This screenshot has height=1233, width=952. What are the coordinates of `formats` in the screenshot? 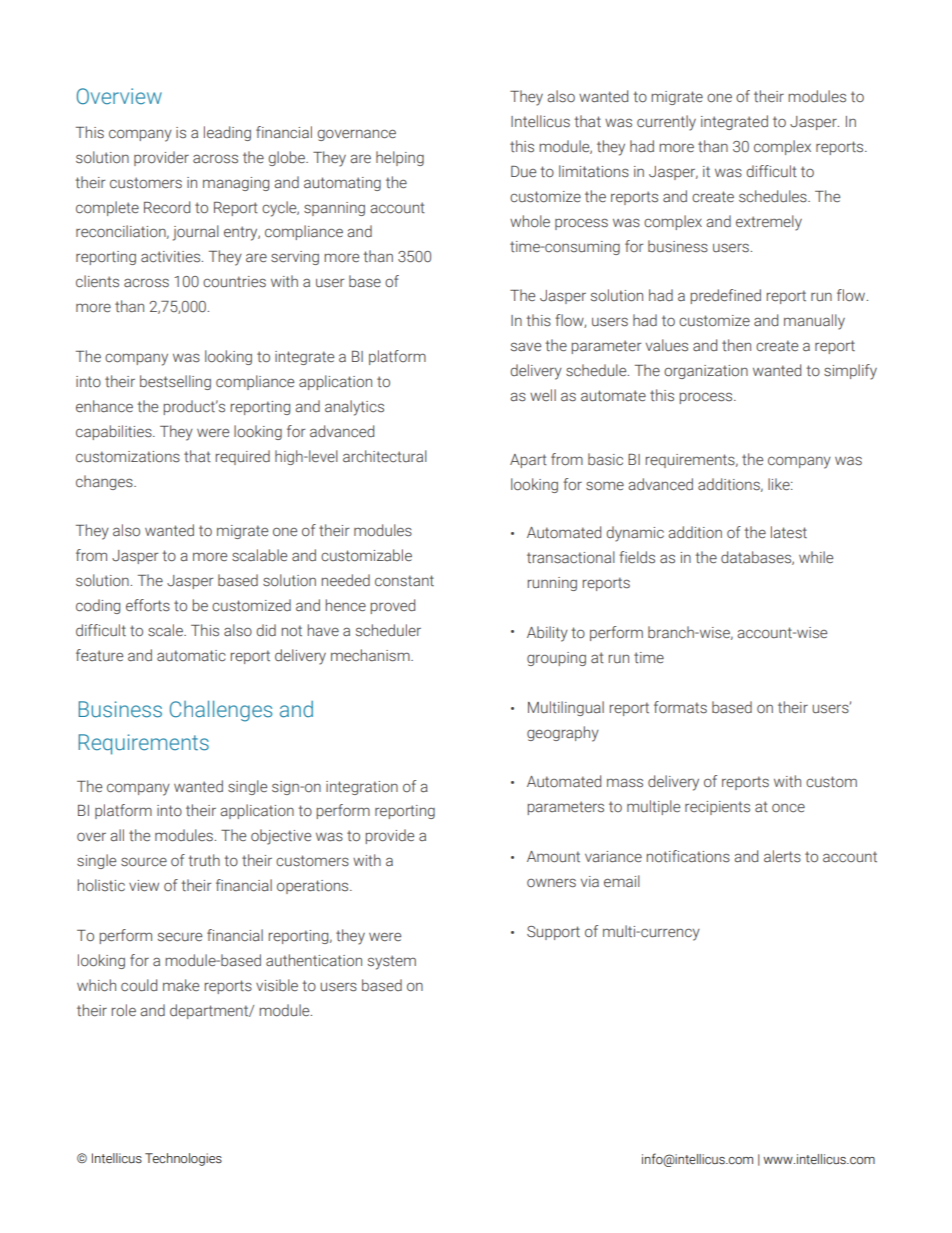 It's located at (680, 707).
